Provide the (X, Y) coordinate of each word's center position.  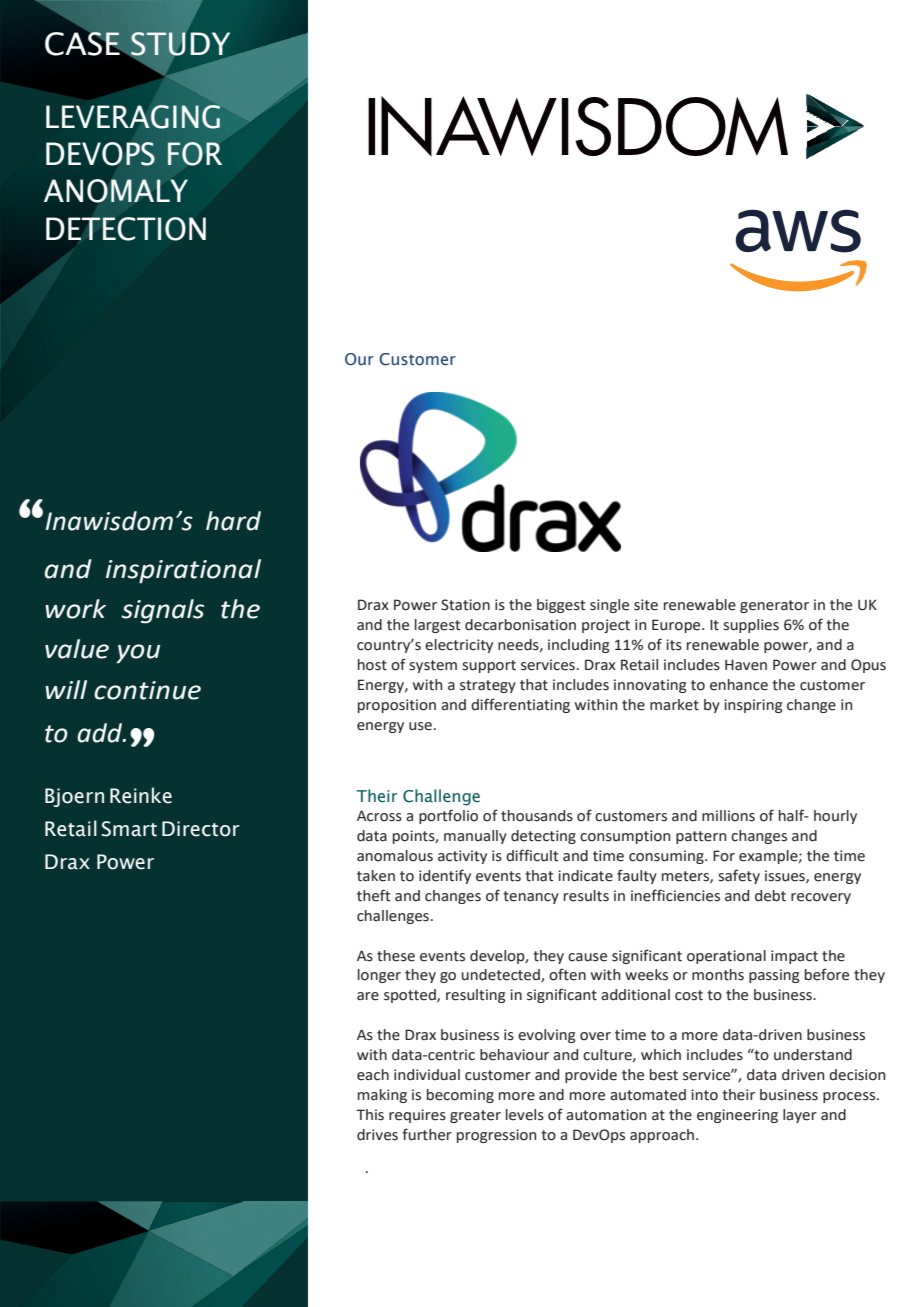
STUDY (181, 45)
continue (147, 690)
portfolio (448, 816)
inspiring (753, 706)
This (370, 1115)
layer (800, 1116)
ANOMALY (116, 191)
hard (233, 521)
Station (465, 605)
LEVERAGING (134, 116)
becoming (460, 1096)
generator (774, 606)
